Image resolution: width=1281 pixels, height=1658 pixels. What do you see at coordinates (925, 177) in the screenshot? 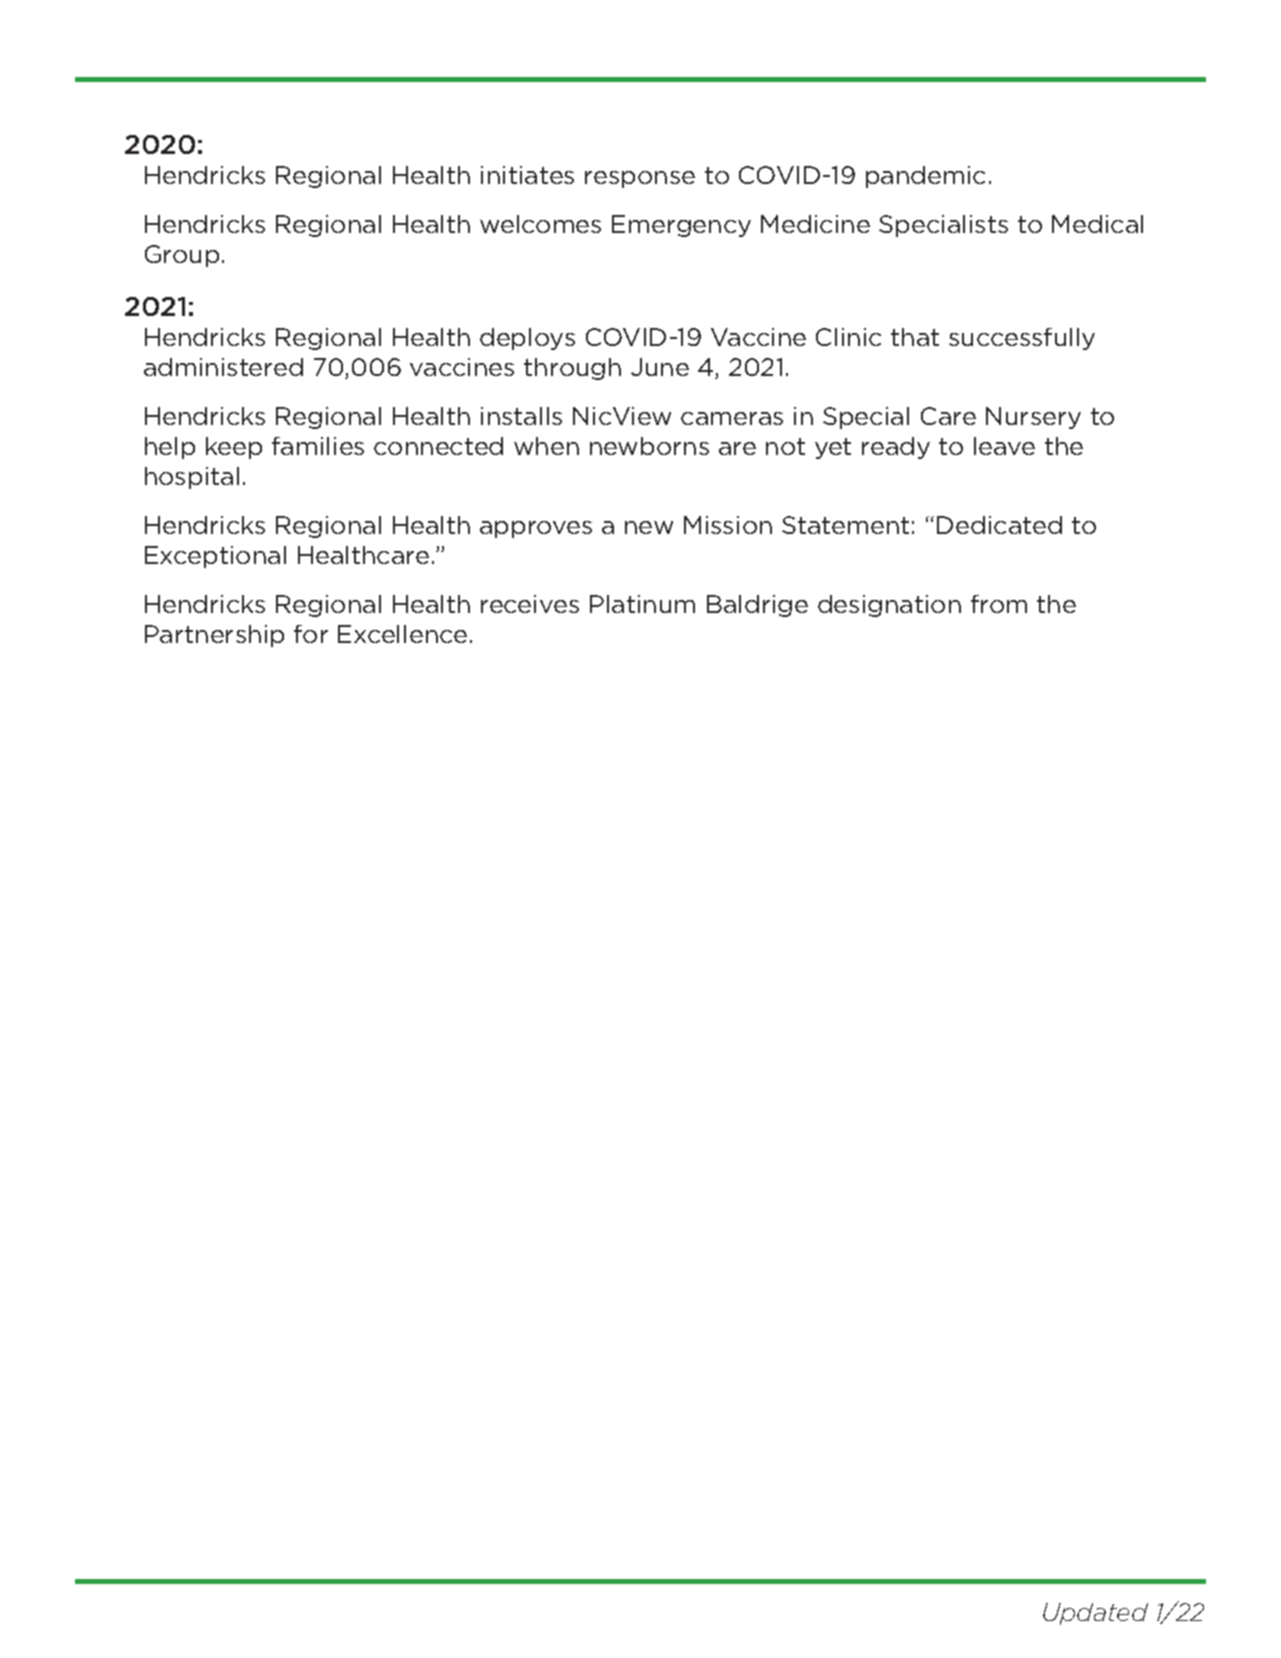
I see `pandemic` at bounding box center [925, 177].
